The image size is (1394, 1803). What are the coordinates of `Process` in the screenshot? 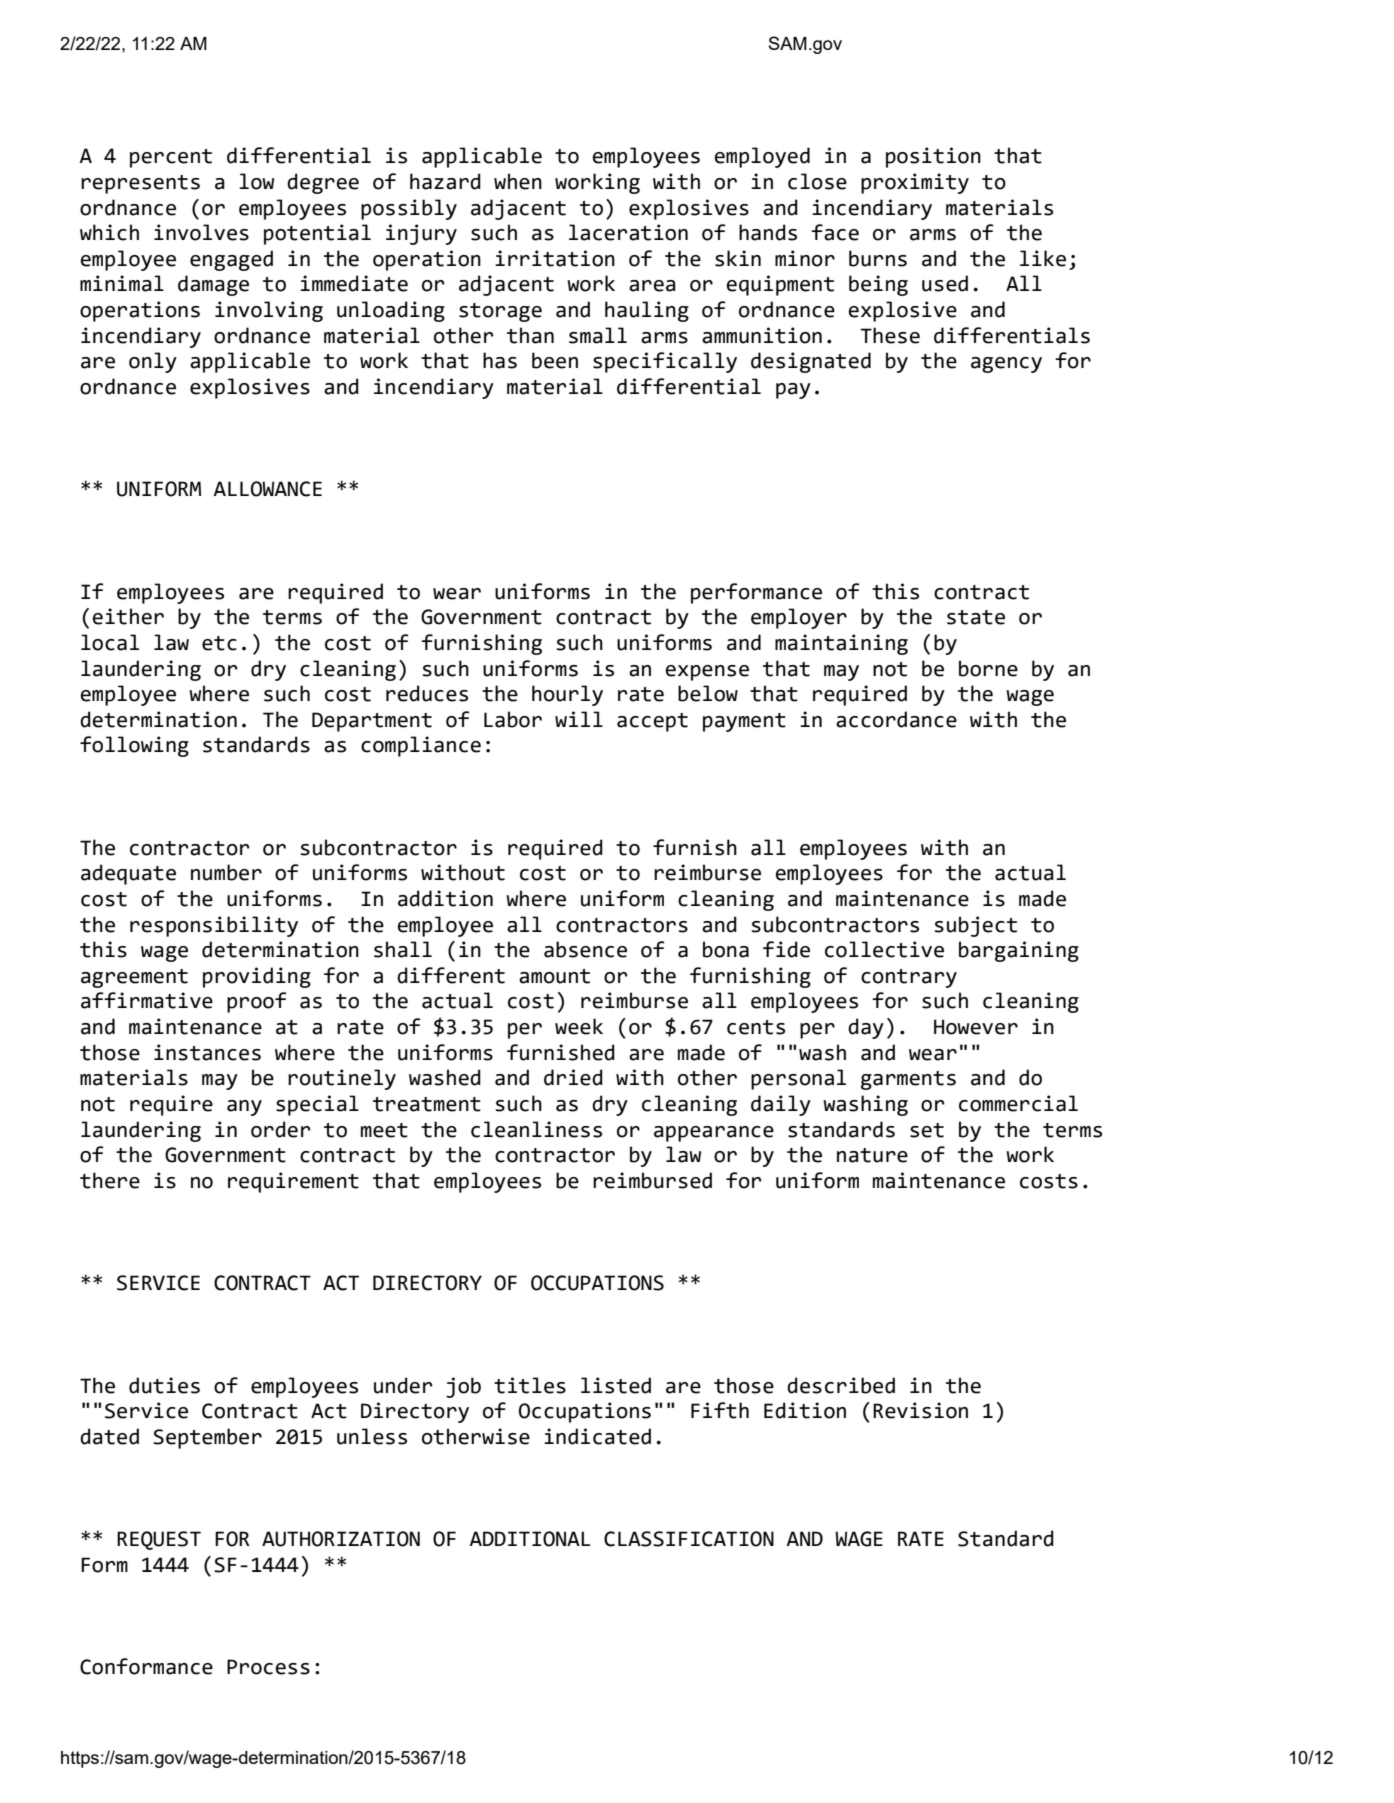 It's located at (268, 1667).
